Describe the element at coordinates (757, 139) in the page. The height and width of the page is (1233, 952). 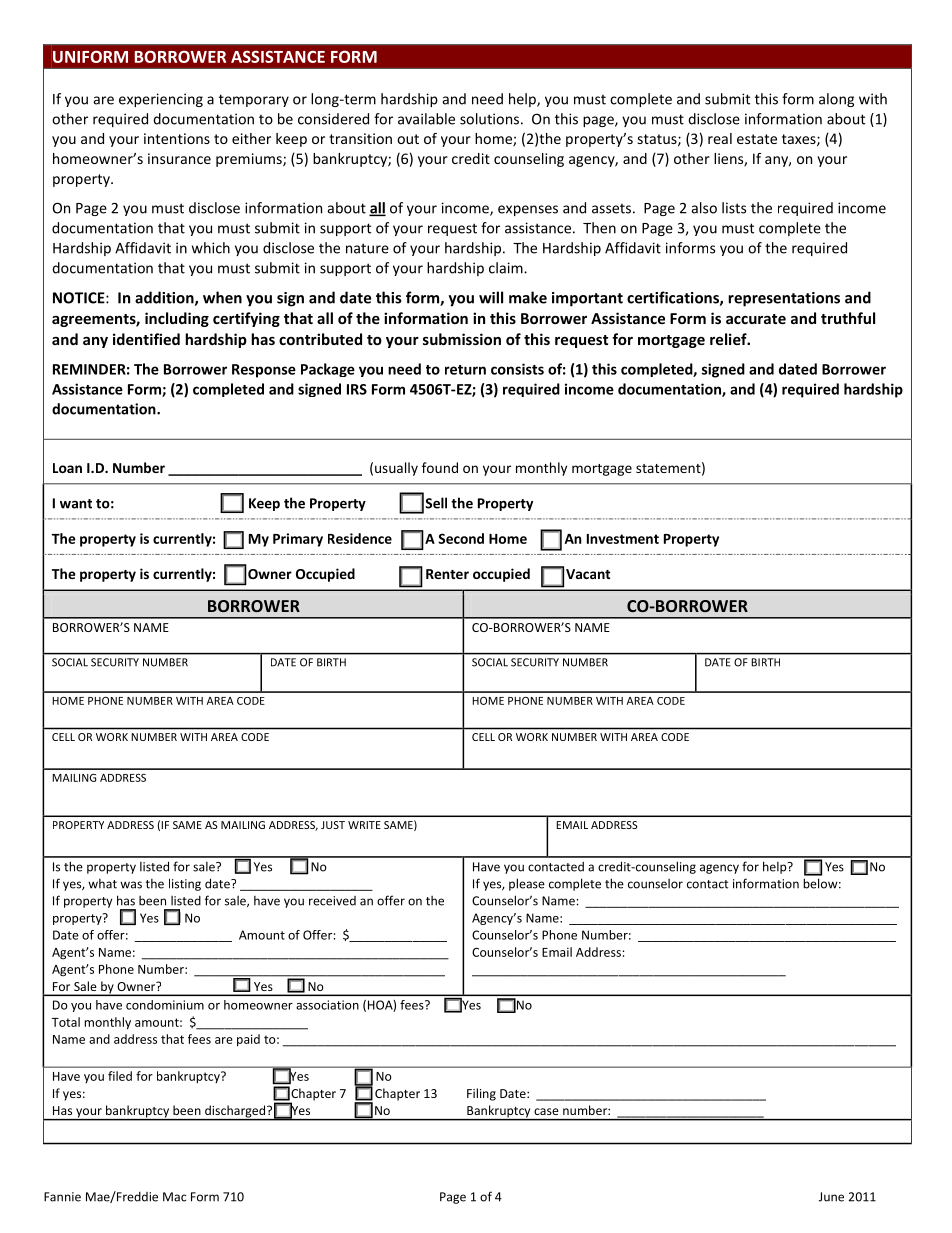
I see `estate` at that location.
